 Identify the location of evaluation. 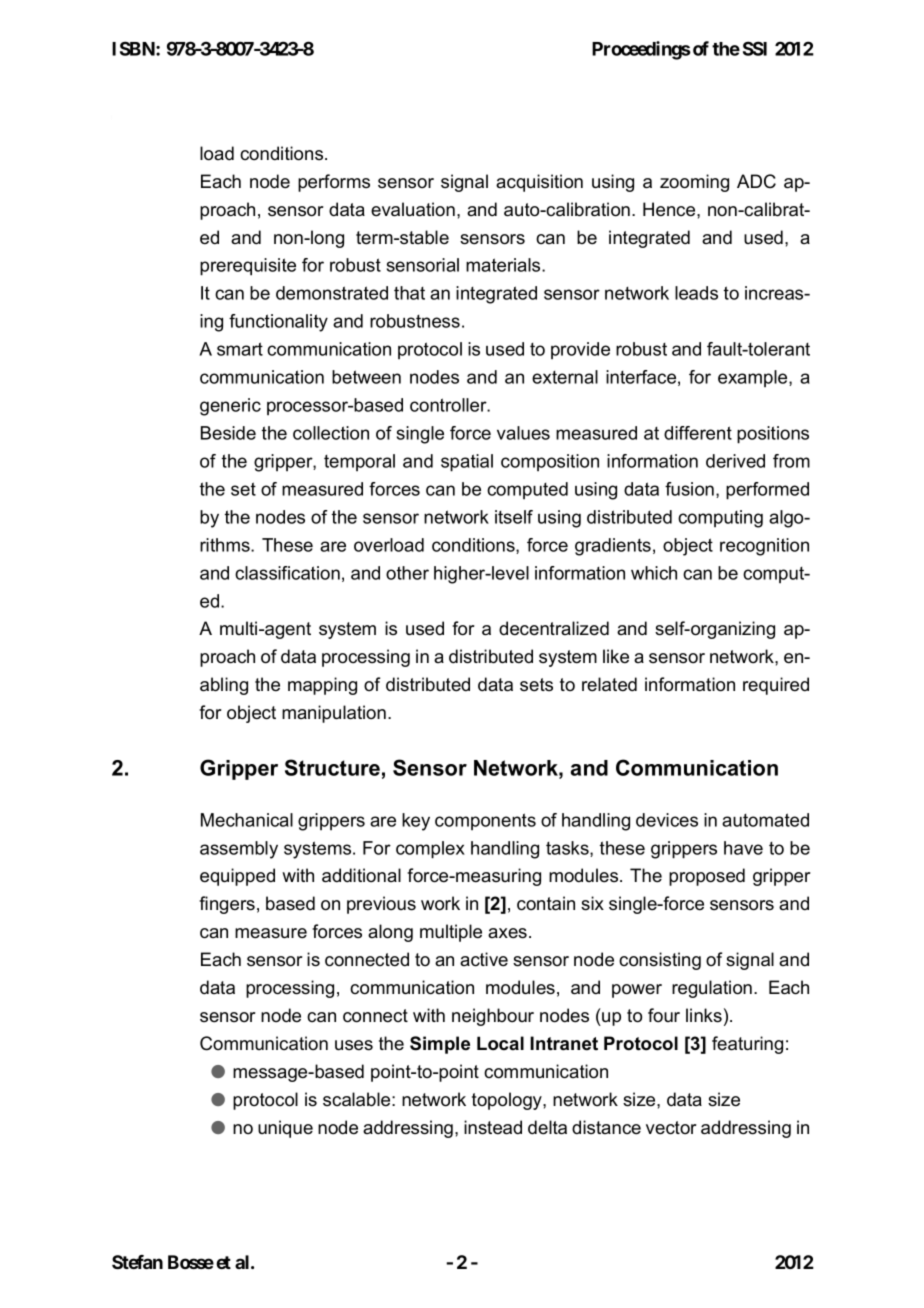
(413, 209).
